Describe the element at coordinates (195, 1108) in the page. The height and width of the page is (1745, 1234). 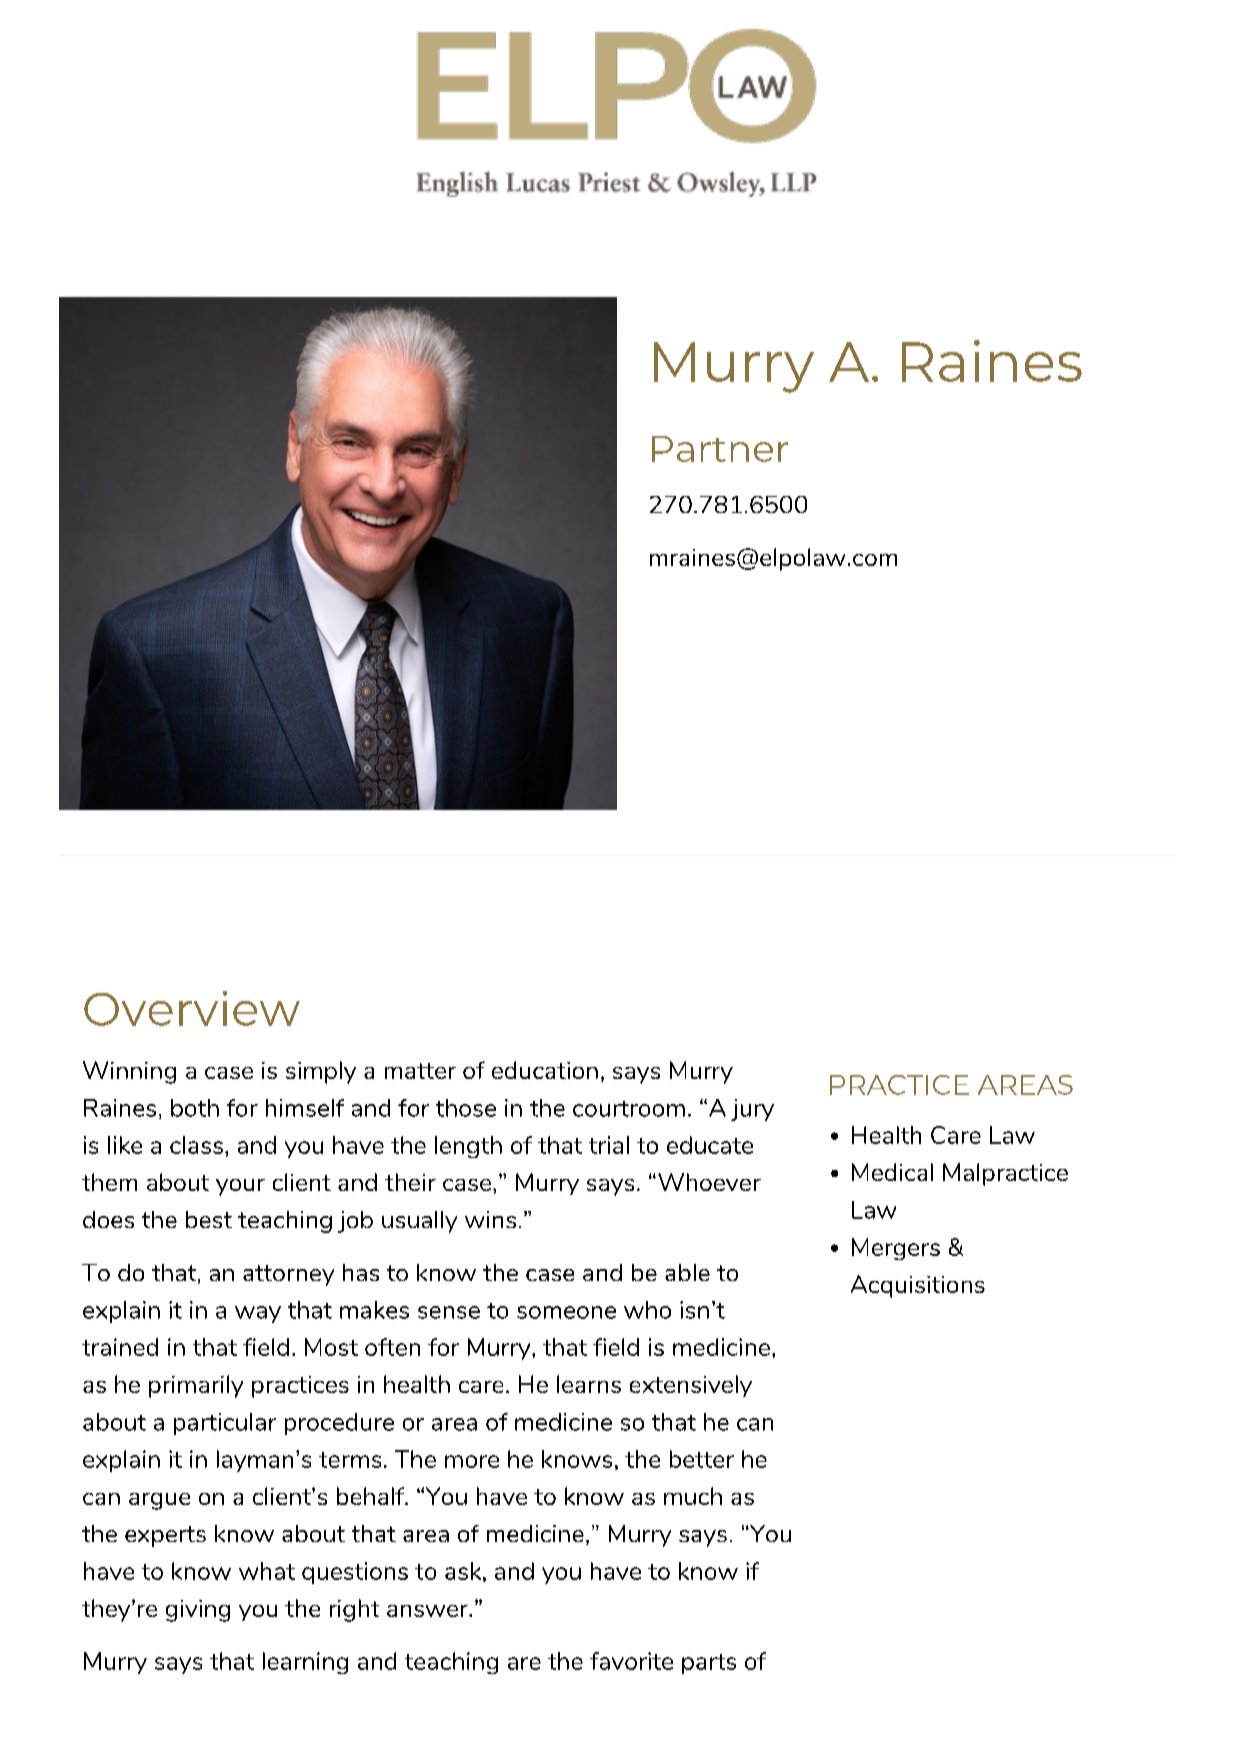
I see `both` at that location.
